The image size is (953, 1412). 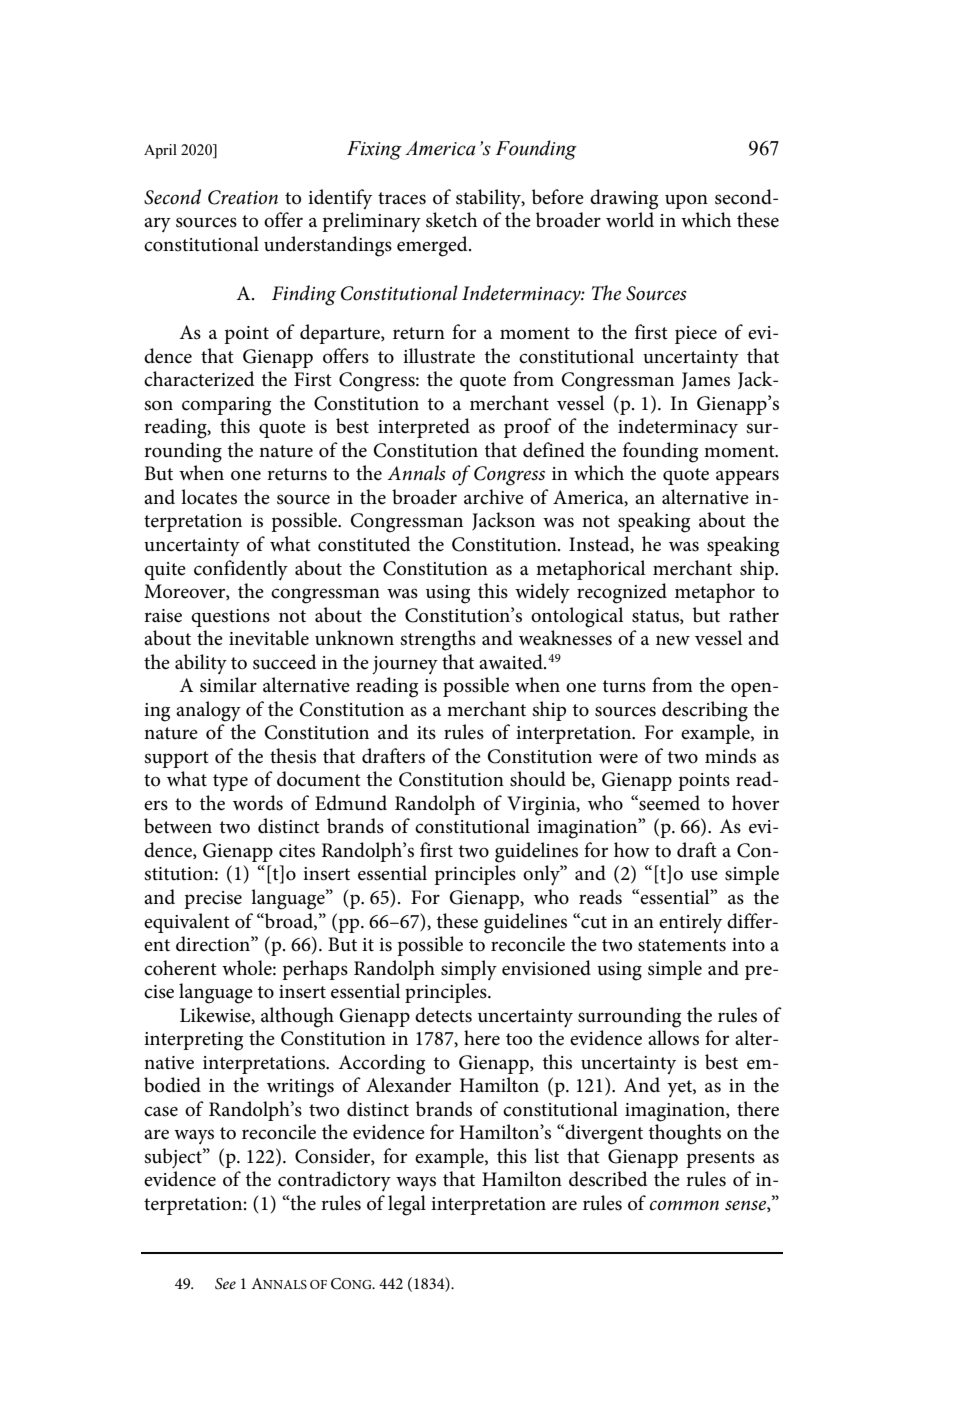 What do you see at coordinates (747, 477) in the screenshot?
I see `appears` at bounding box center [747, 477].
